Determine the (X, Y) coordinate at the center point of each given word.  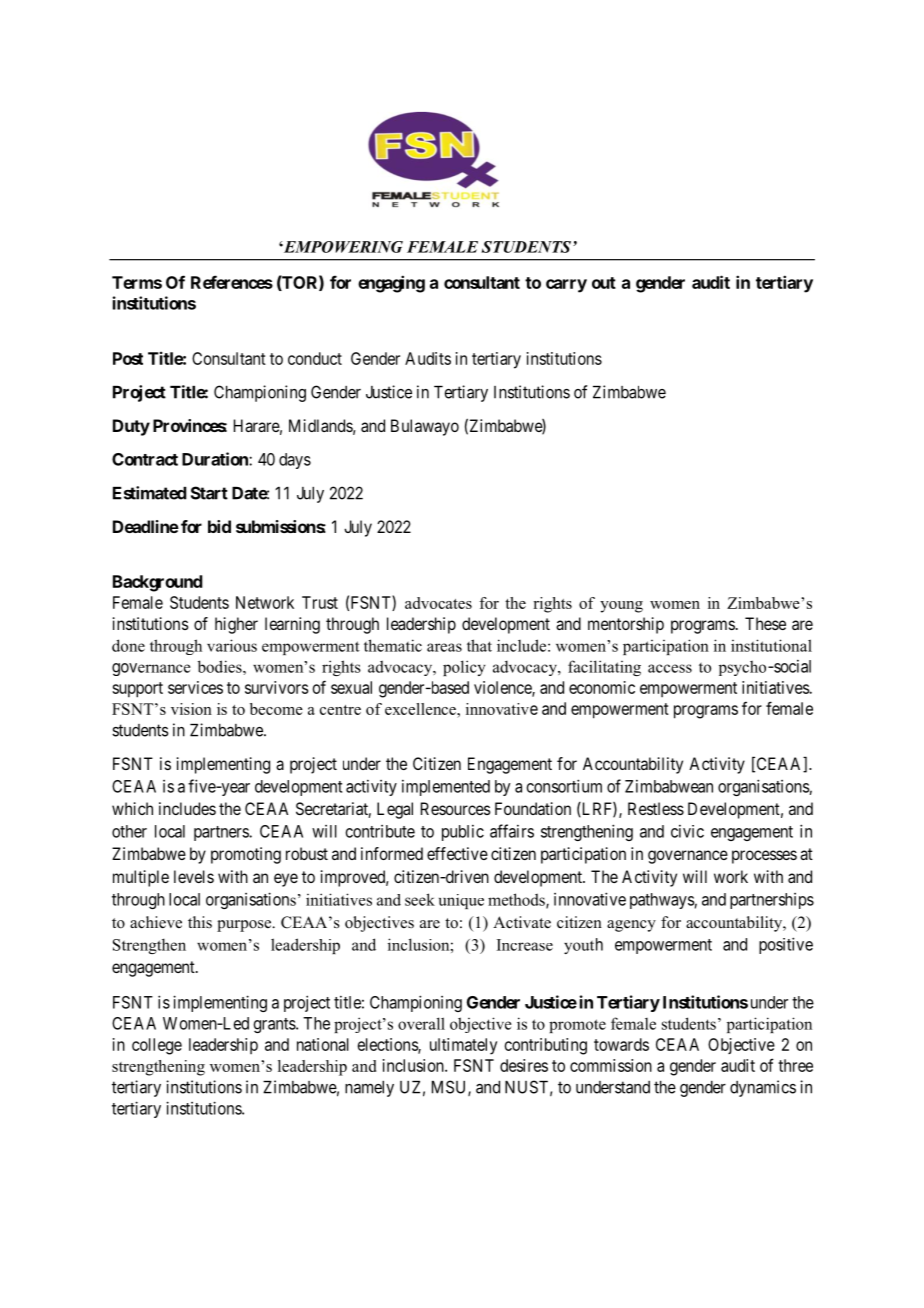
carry (566, 286)
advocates (438, 603)
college (157, 1046)
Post (128, 358)
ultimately (463, 1046)
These (765, 623)
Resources (456, 808)
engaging (391, 284)
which (132, 808)
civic (687, 831)
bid (219, 526)
